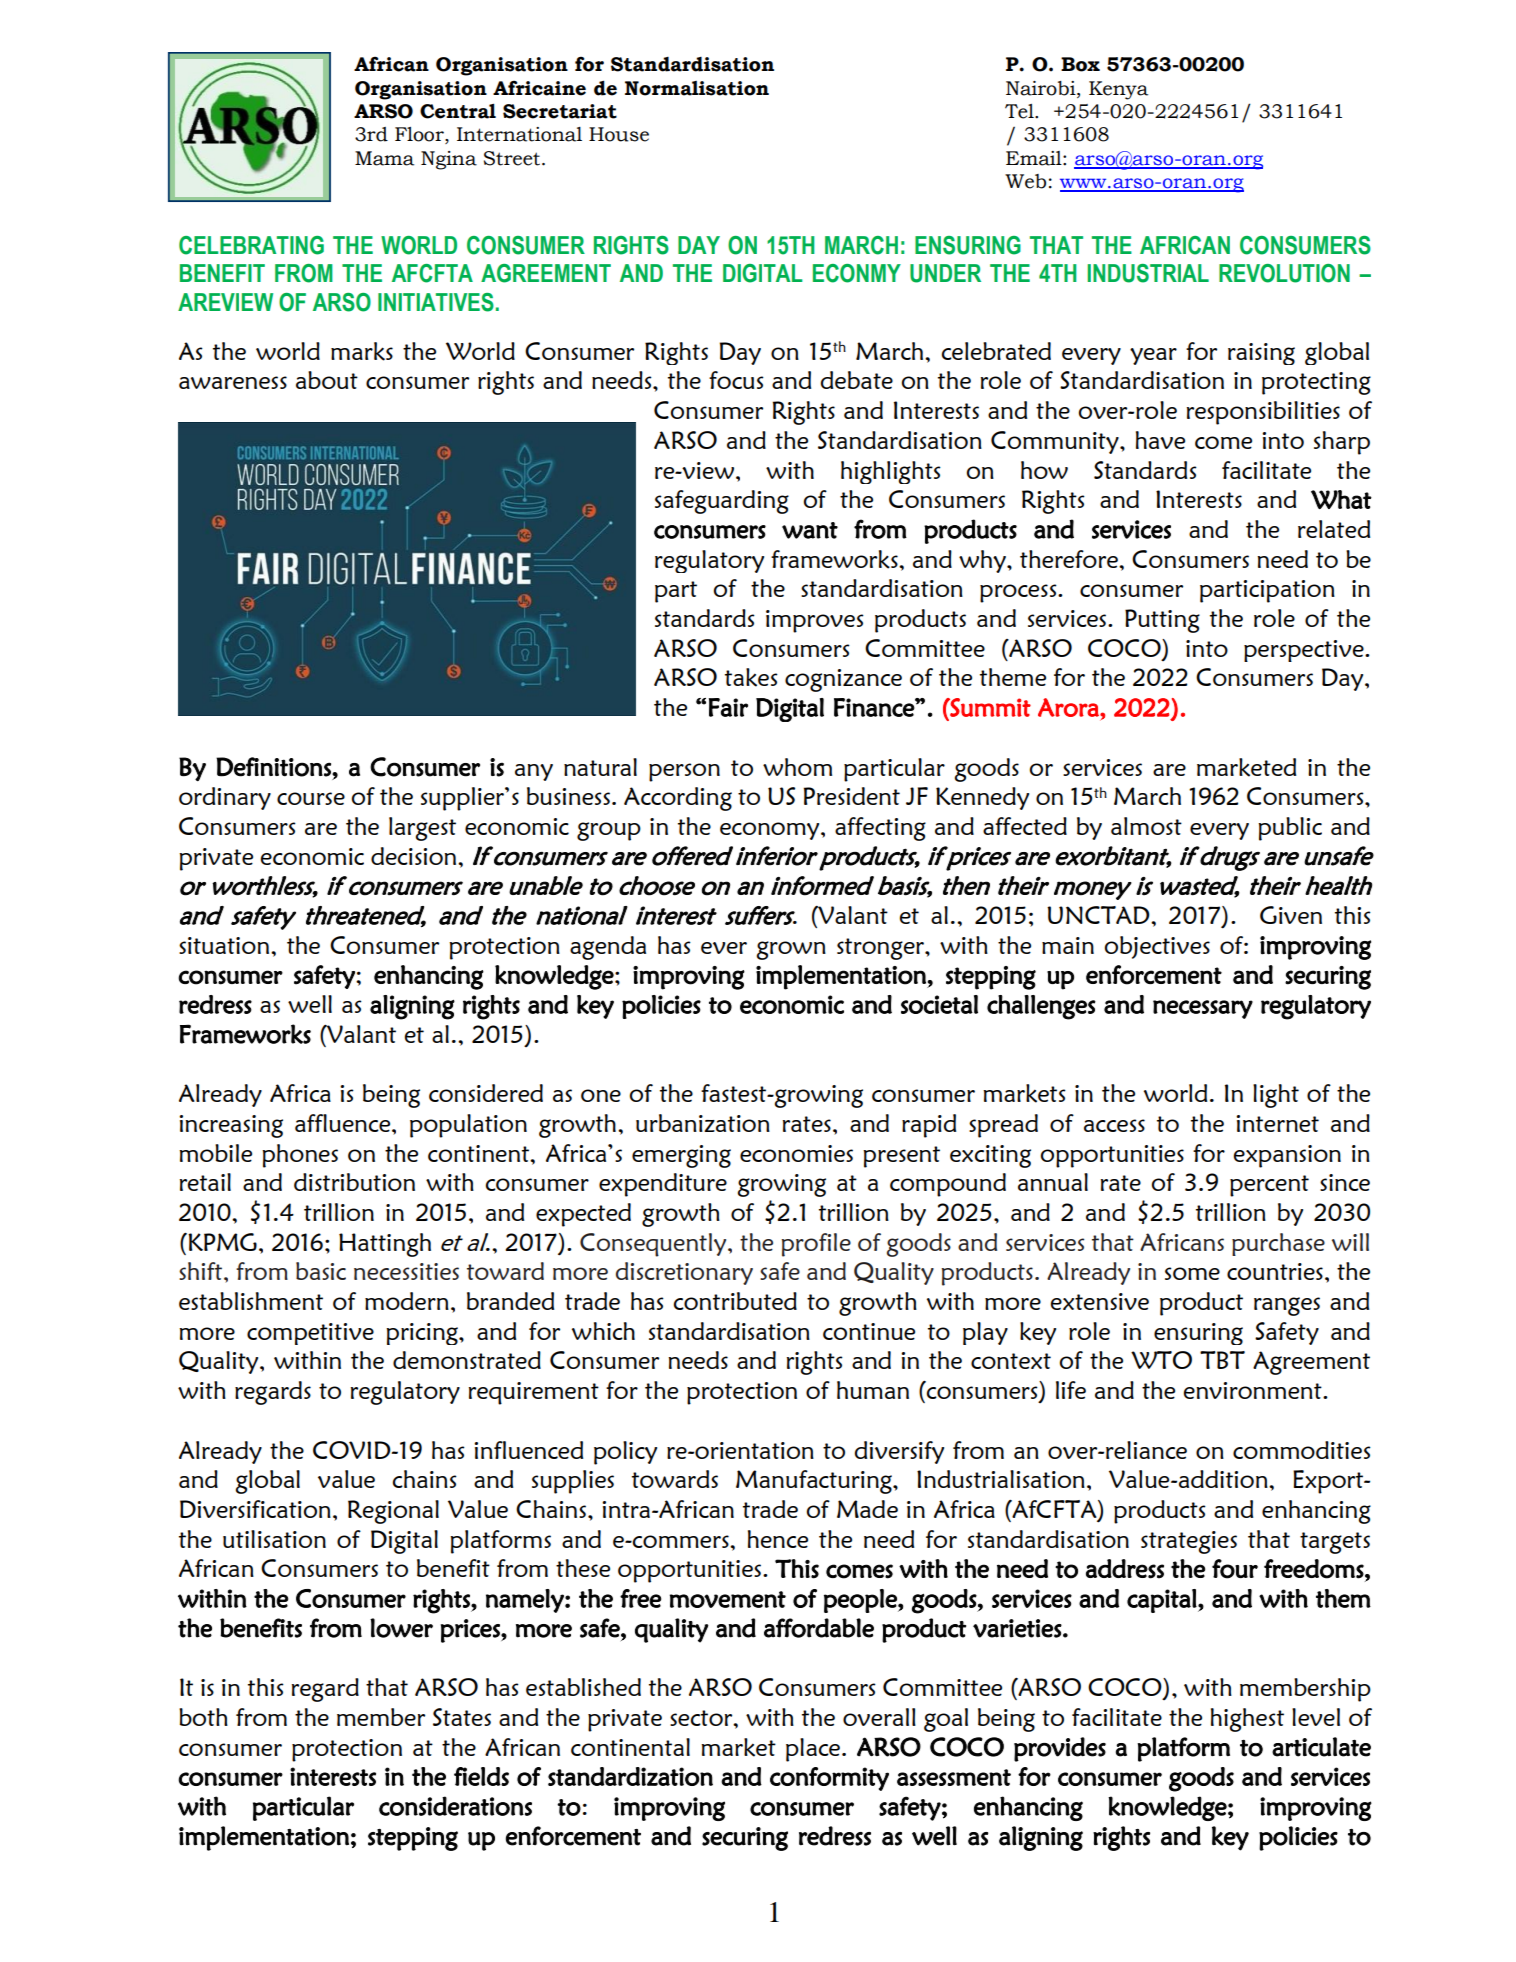 The height and width of the screenshot is (1962, 1516). I want to click on objectives, so click(1157, 947).
